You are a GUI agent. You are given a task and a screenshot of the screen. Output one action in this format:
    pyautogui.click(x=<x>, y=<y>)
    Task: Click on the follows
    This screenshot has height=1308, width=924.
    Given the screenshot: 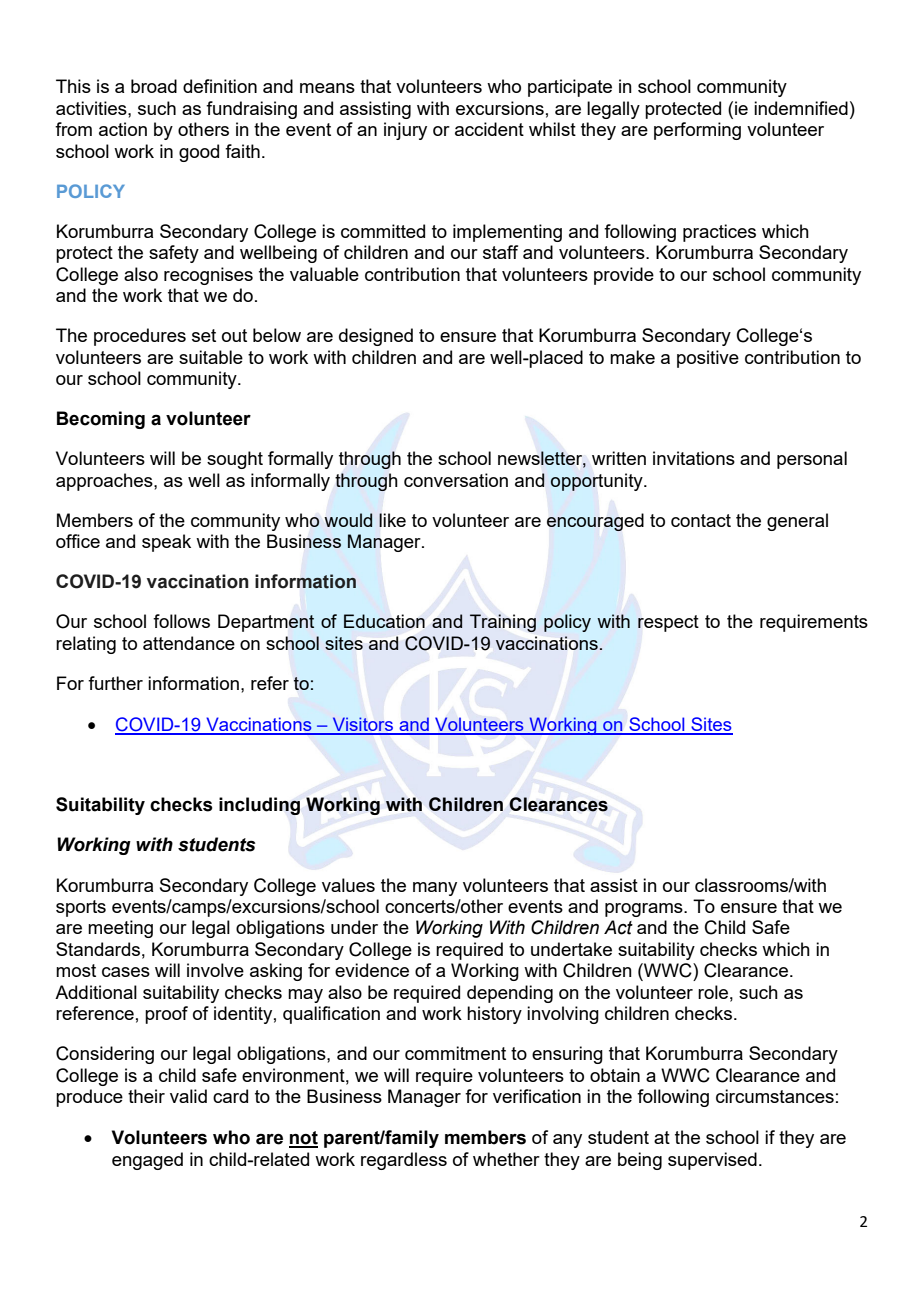 What is the action you would take?
    pyautogui.click(x=181, y=621)
